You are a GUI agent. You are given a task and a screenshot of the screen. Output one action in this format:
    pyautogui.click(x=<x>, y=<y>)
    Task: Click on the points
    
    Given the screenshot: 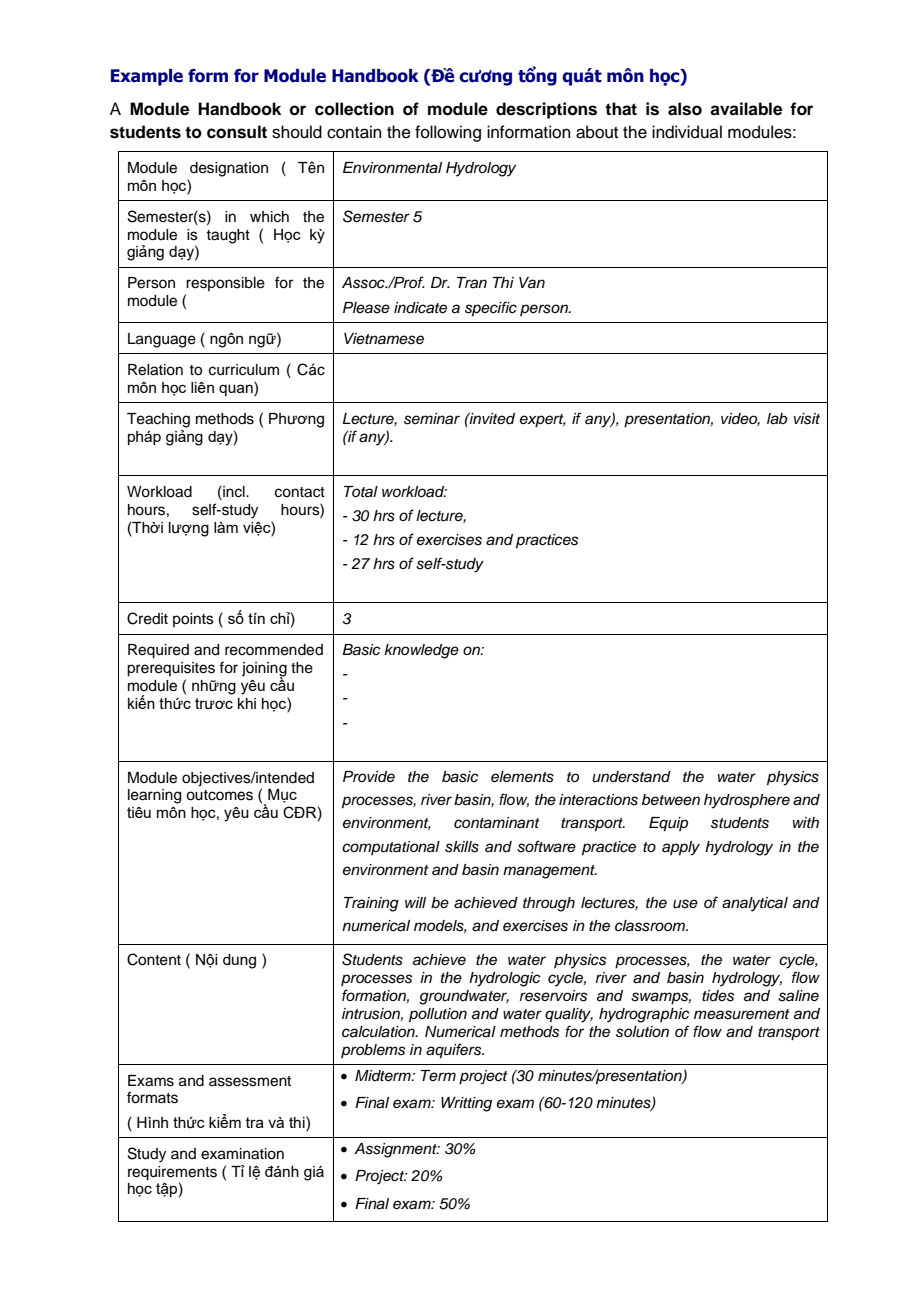 What is the action you would take?
    pyautogui.click(x=193, y=620)
